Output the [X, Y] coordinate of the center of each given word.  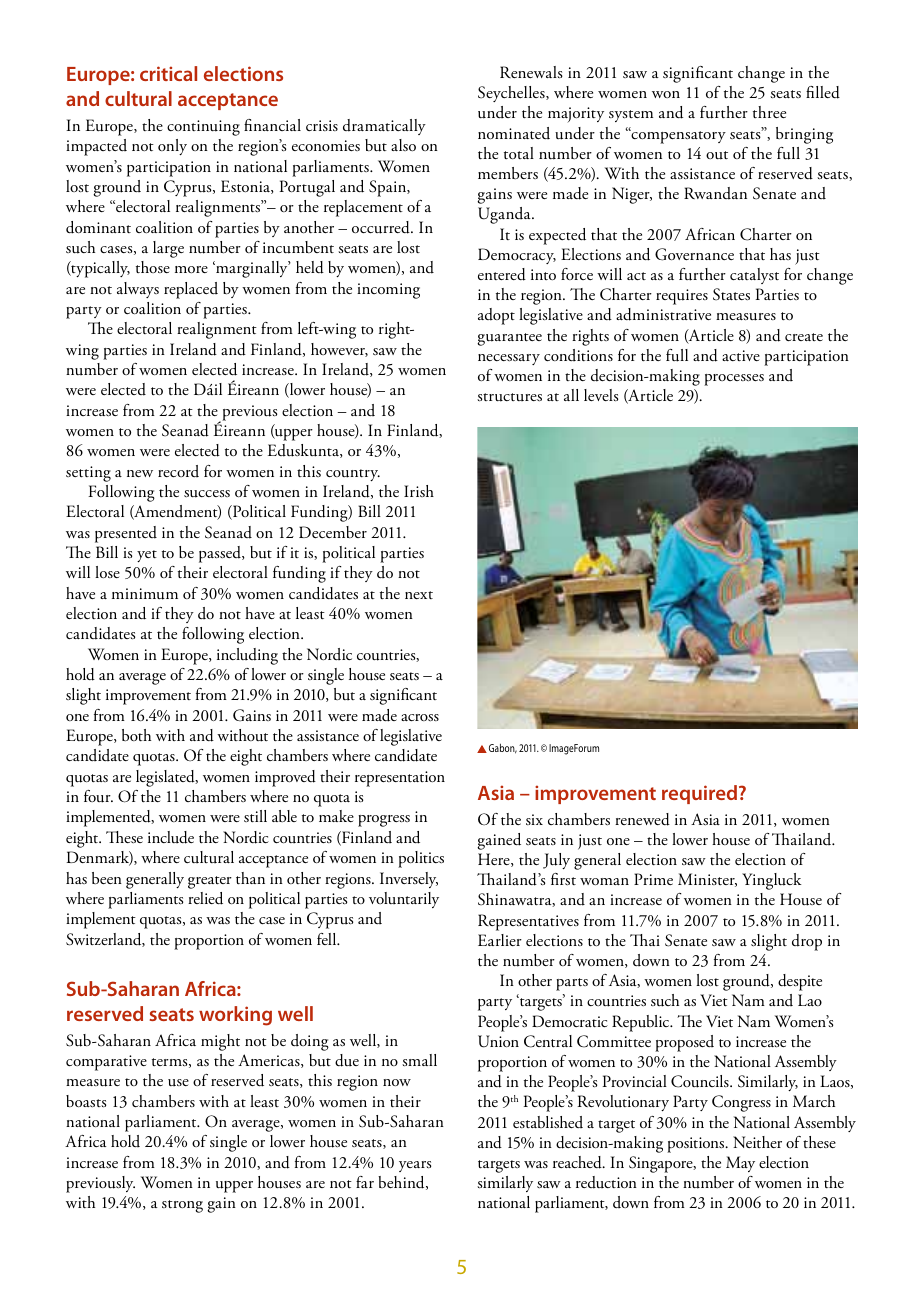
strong [182, 1206]
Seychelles [512, 94]
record [178, 471]
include [171, 837]
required [701, 794]
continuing [203, 128]
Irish [419, 491]
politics [421, 859]
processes [734, 380]
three [769, 112]
